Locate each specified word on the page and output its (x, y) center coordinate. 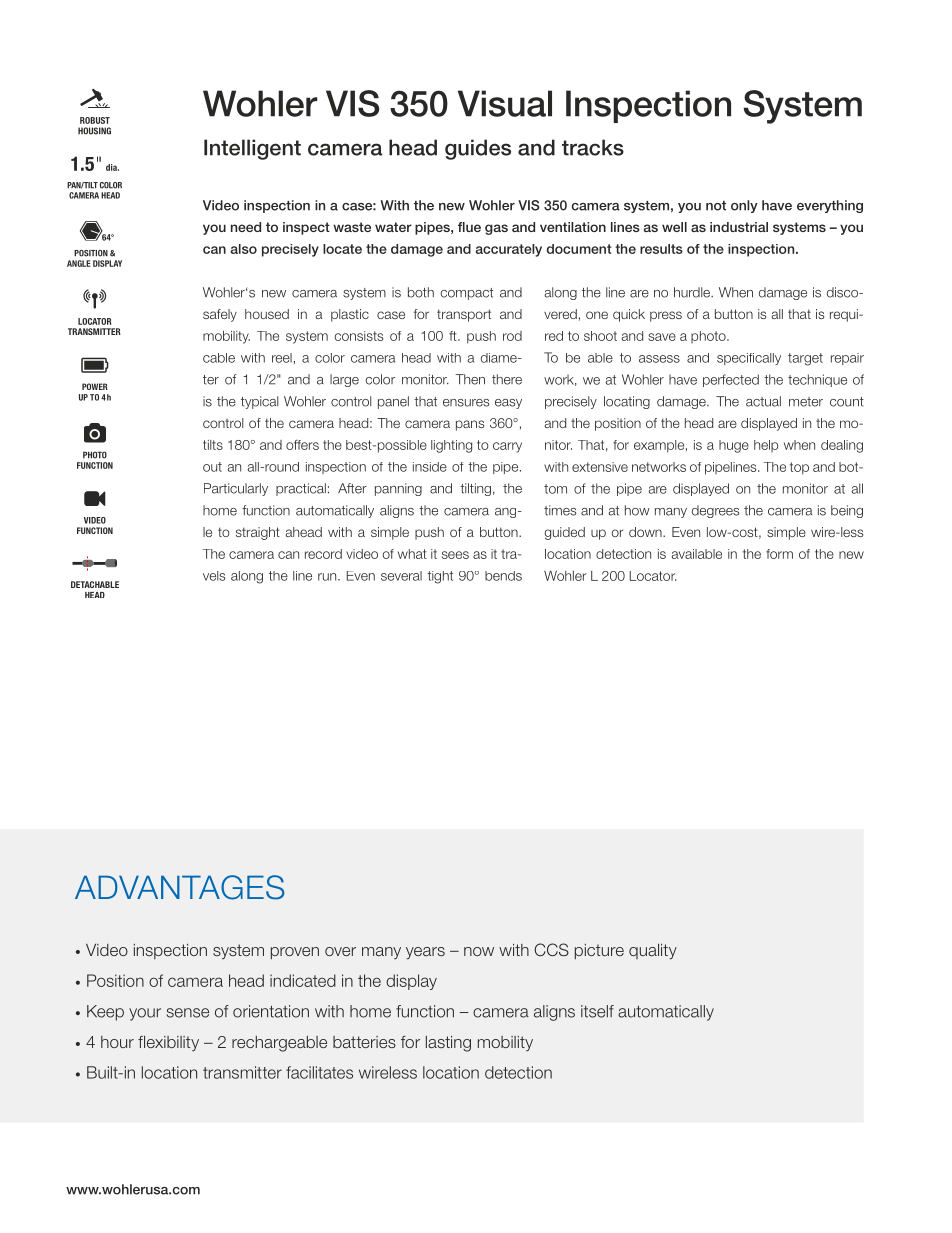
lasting (448, 1044)
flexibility (168, 1043)
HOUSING (94, 131)
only (744, 206)
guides (478, 149)
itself (597, 1011)
